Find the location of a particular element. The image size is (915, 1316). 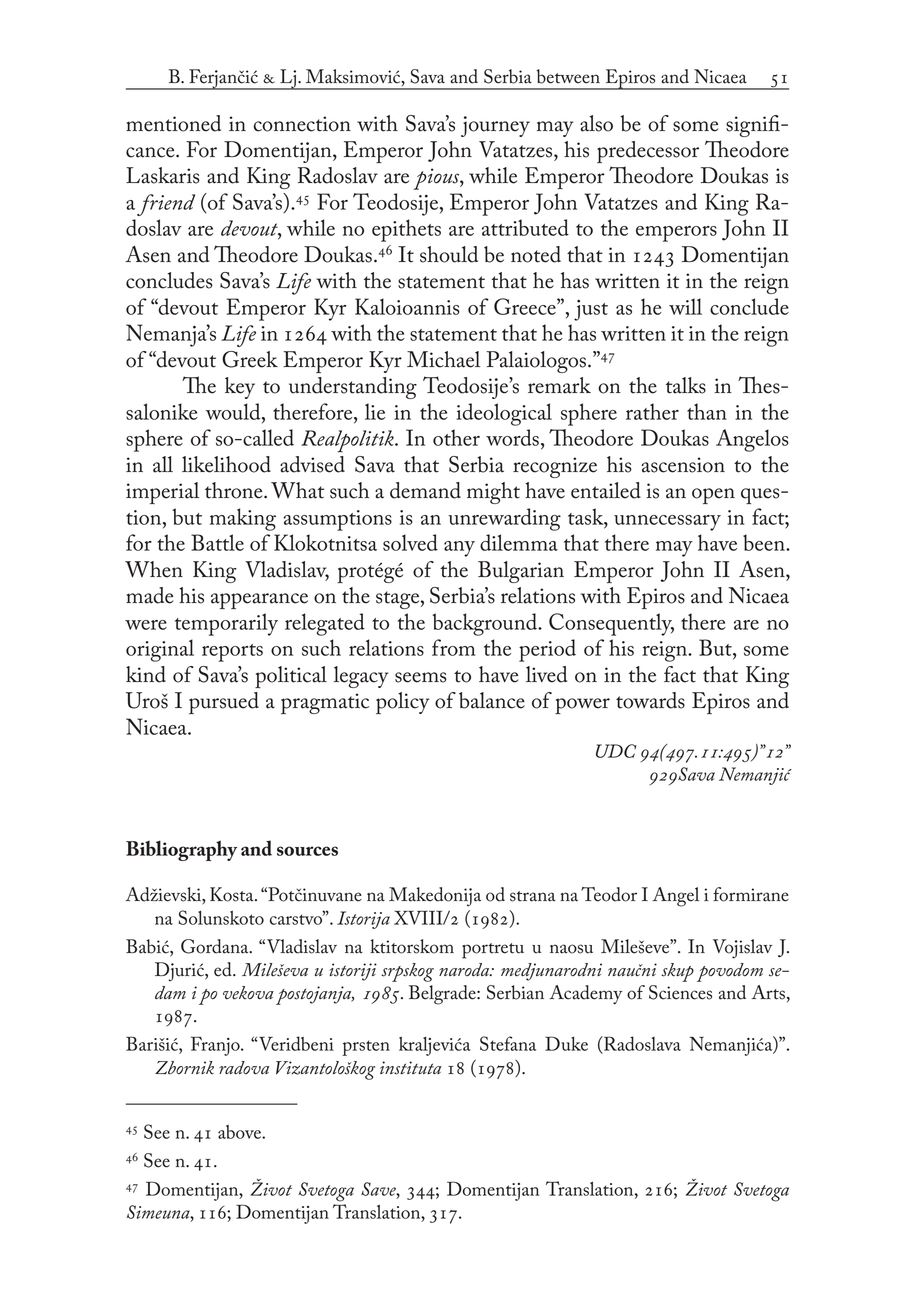

friend is located at coordinates (166, 205).
